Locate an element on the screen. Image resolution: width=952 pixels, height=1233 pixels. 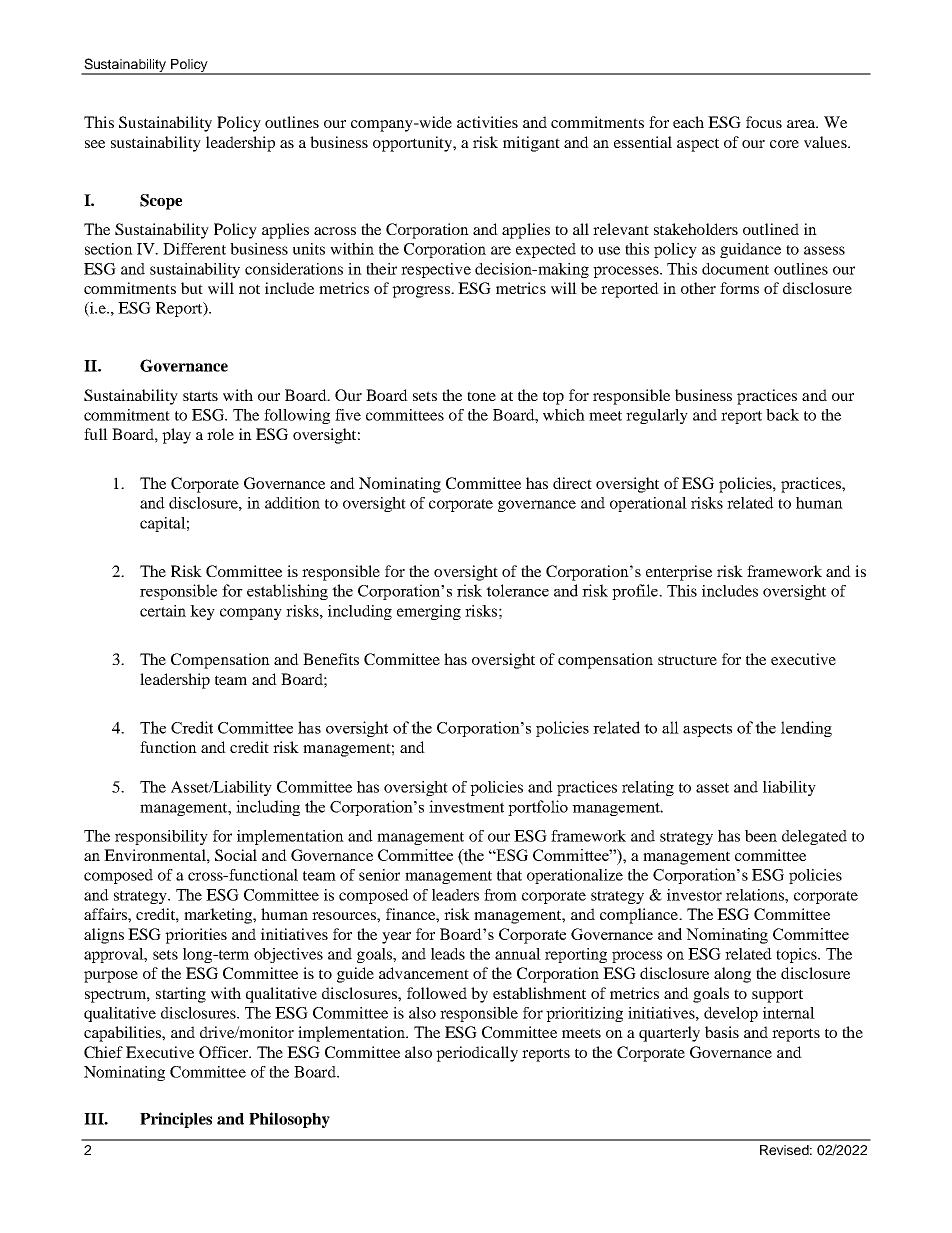
core is located at coordinates (784, 144).
